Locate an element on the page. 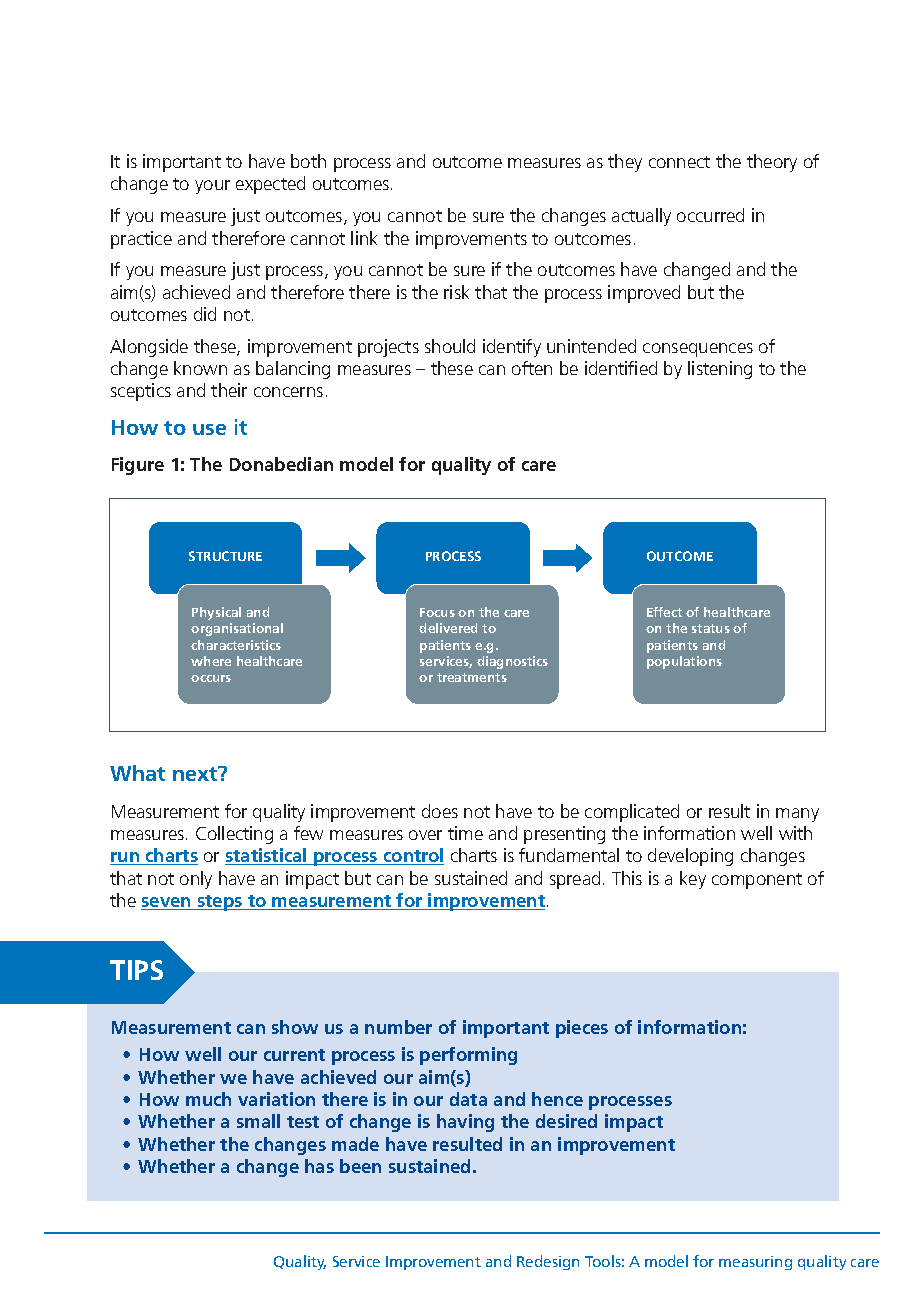 The width and height of the document is (924, 1308). listening is located at coordinates (720, 370).
